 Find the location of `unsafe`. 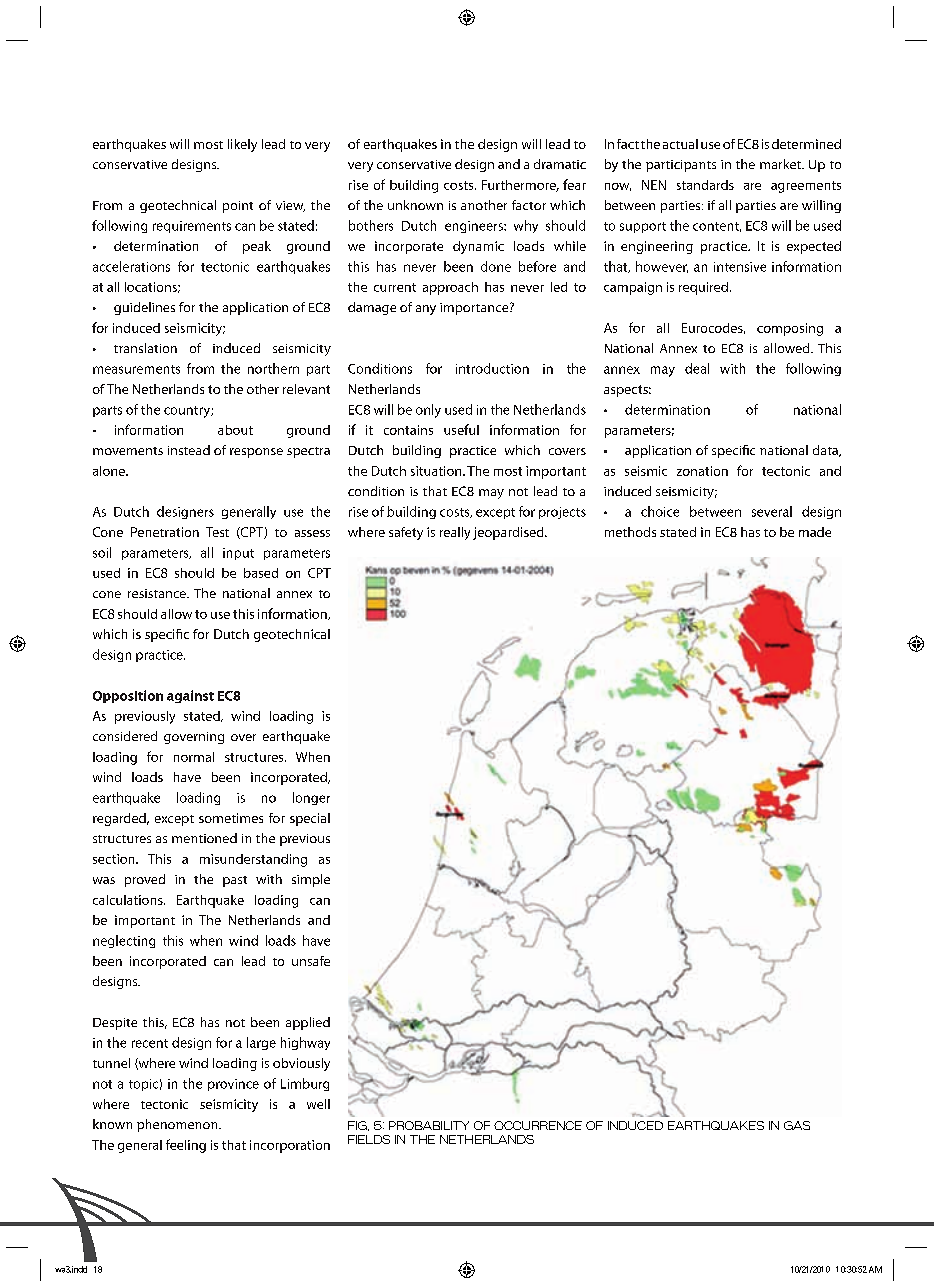

unsafe is located at coordinates (311, 961).
